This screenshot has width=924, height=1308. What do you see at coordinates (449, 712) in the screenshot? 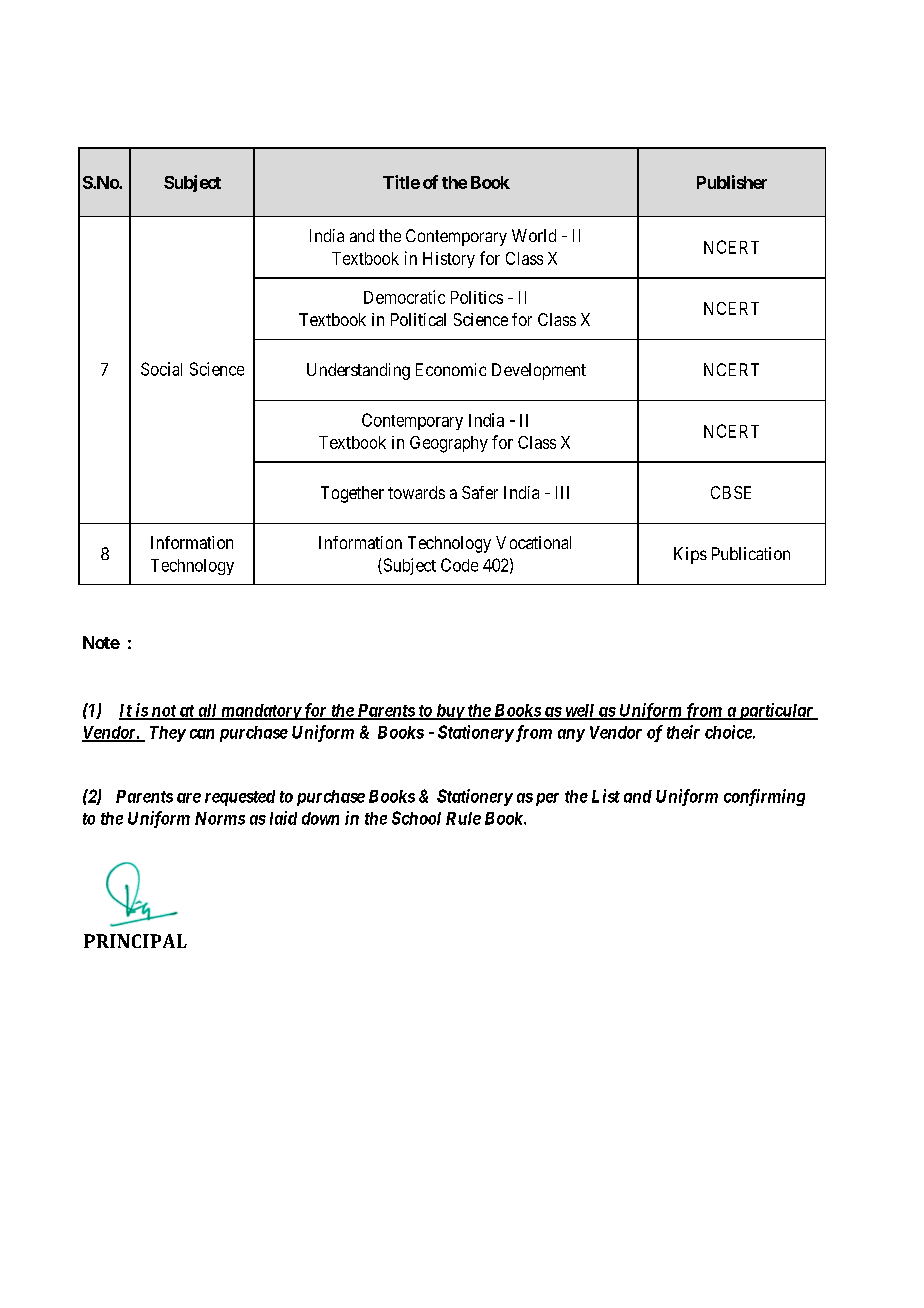
I see `buy` at bounding box center [449, 712].
